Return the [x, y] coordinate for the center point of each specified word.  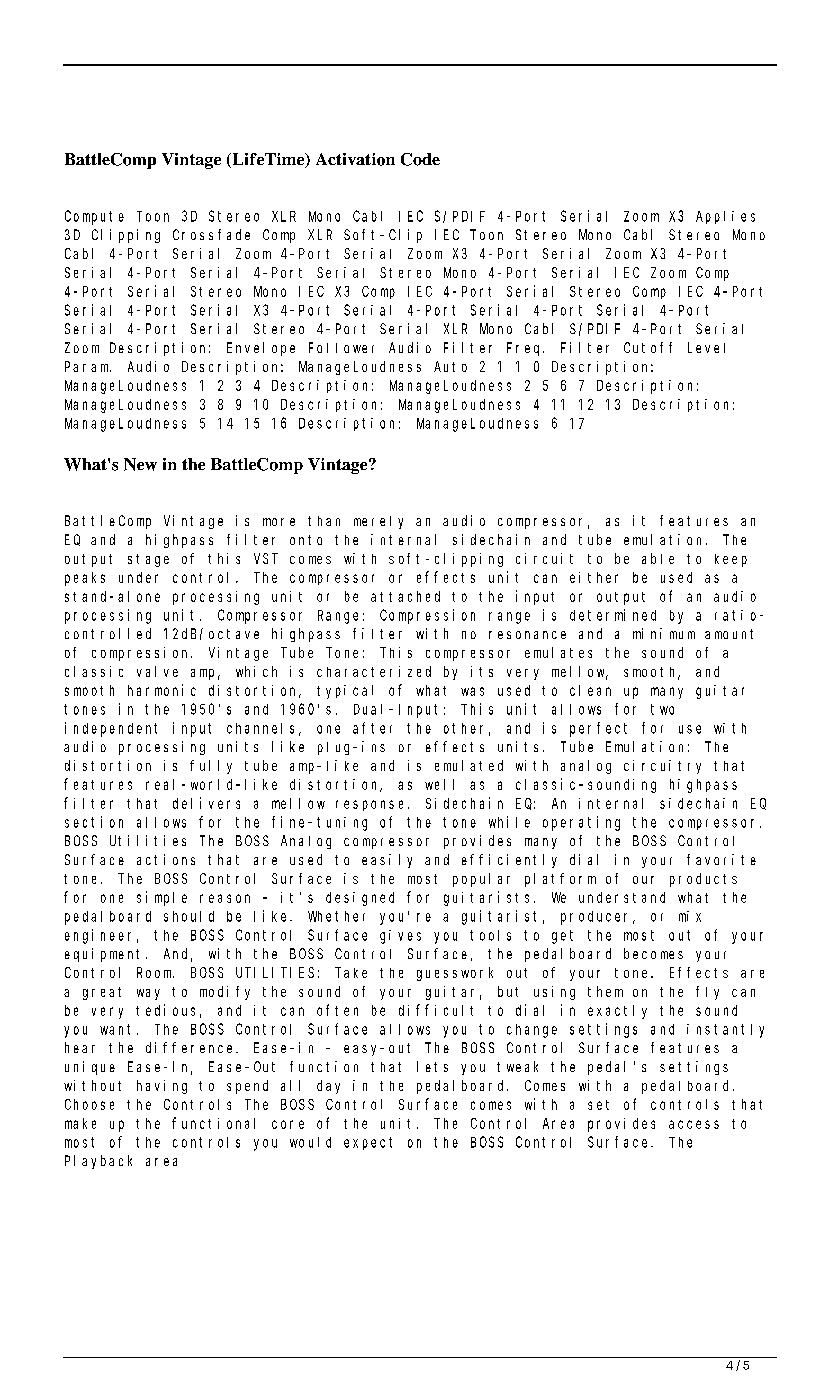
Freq [525, 349]
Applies [725, 217]
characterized [374, 671]
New [140, 464]
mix [690, 916]
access [694, 1124]
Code [420, 159]
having [162, 1087]
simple [162, 898]
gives [400, 937]
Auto [450, 366]
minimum [664, 633]
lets [432, 1066]
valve [157, 671]
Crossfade [211, 234]
